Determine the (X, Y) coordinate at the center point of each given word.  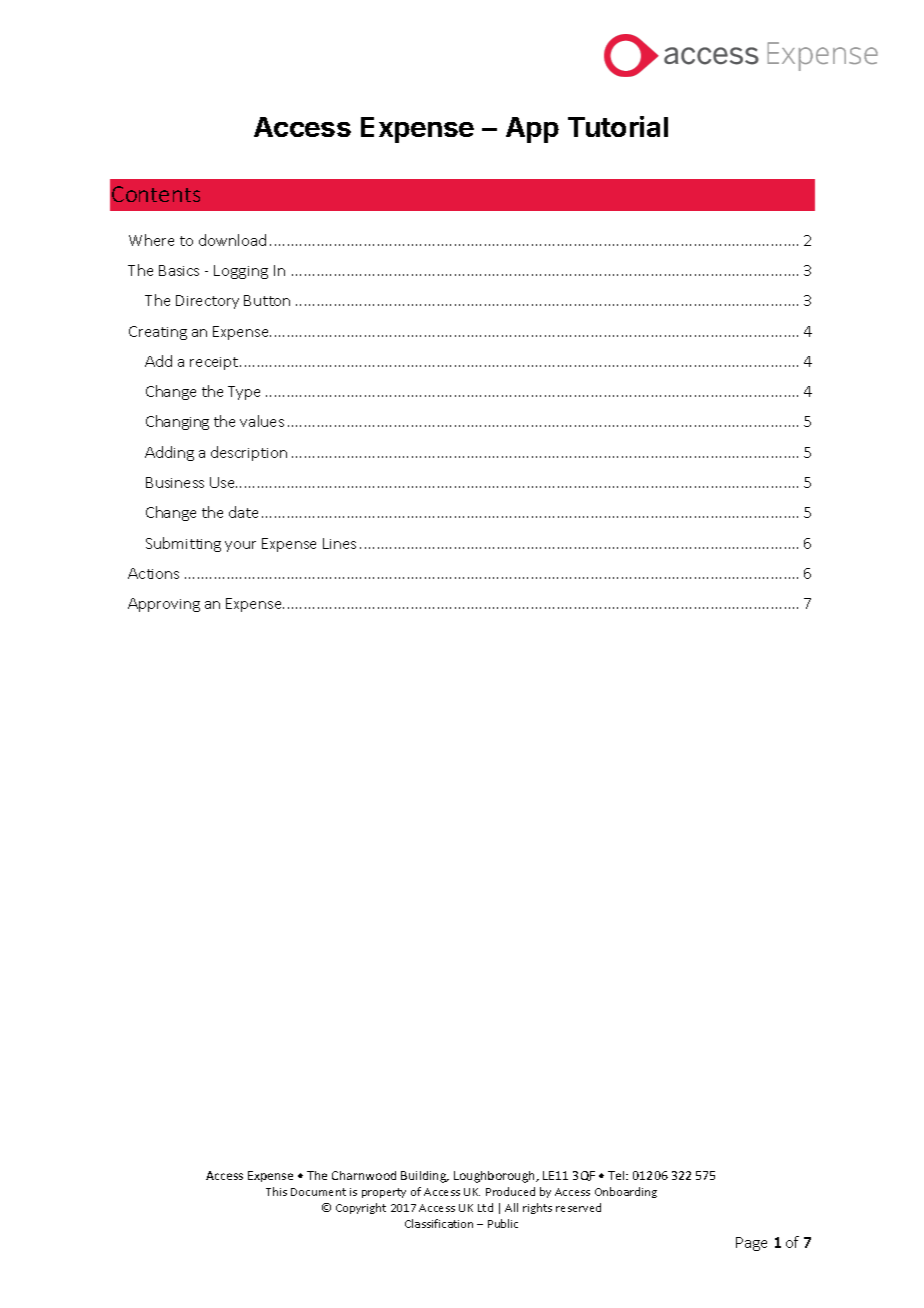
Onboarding (626, 1192)
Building (425, 1177)
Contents (156, 194)
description (249, 453)
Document (318, 1192)
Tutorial (618, 126)
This (276, 1191)
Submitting (183, 544)
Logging (241, 272)
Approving (164, 605)
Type (244, 393)
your (240, 546)
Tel (617, 1175)
